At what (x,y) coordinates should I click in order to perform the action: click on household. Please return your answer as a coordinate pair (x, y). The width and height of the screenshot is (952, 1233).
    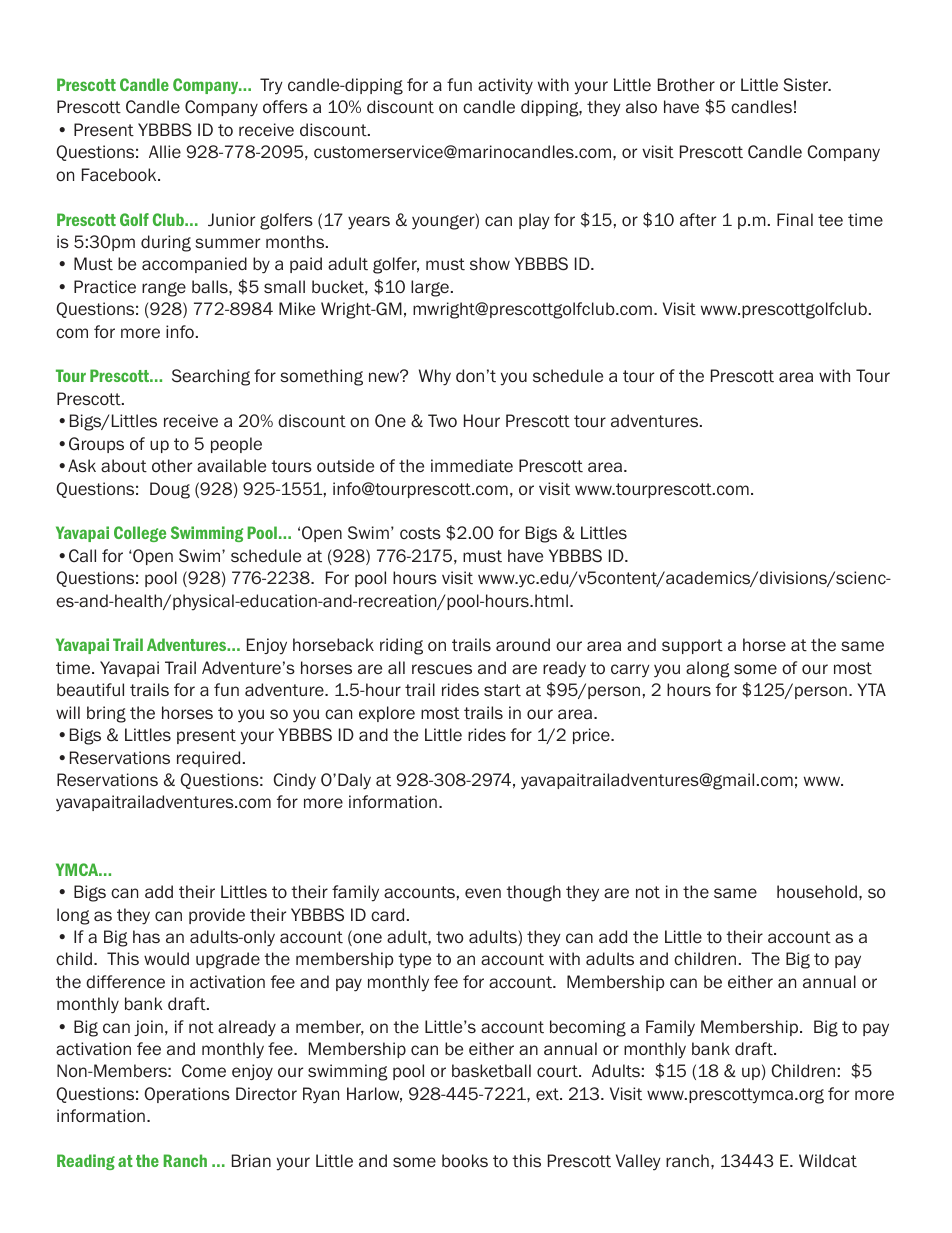
    Looking at the image, I should click on (817, 892).
